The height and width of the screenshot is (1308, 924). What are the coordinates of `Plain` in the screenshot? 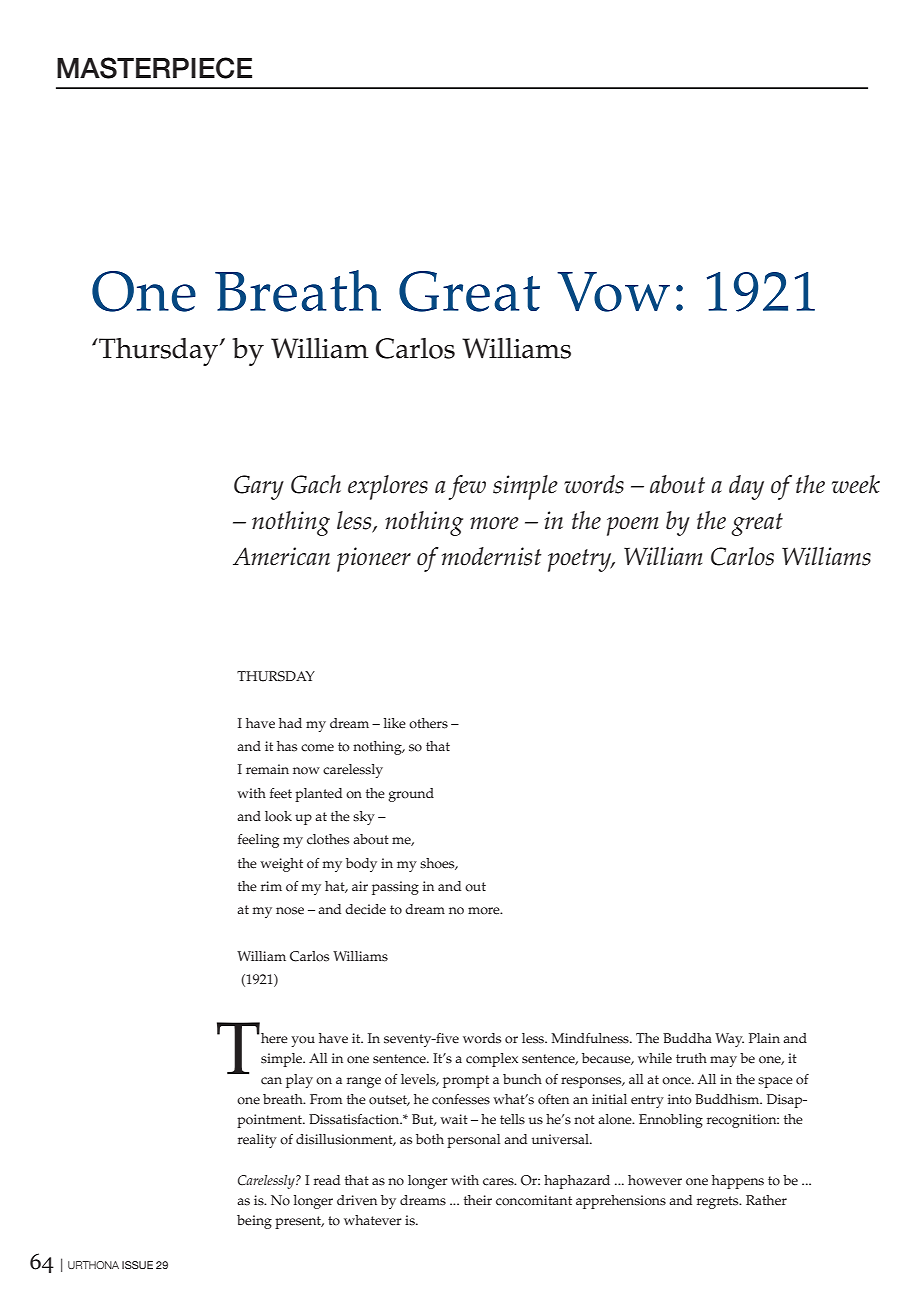 It's located at (764, 1038).
